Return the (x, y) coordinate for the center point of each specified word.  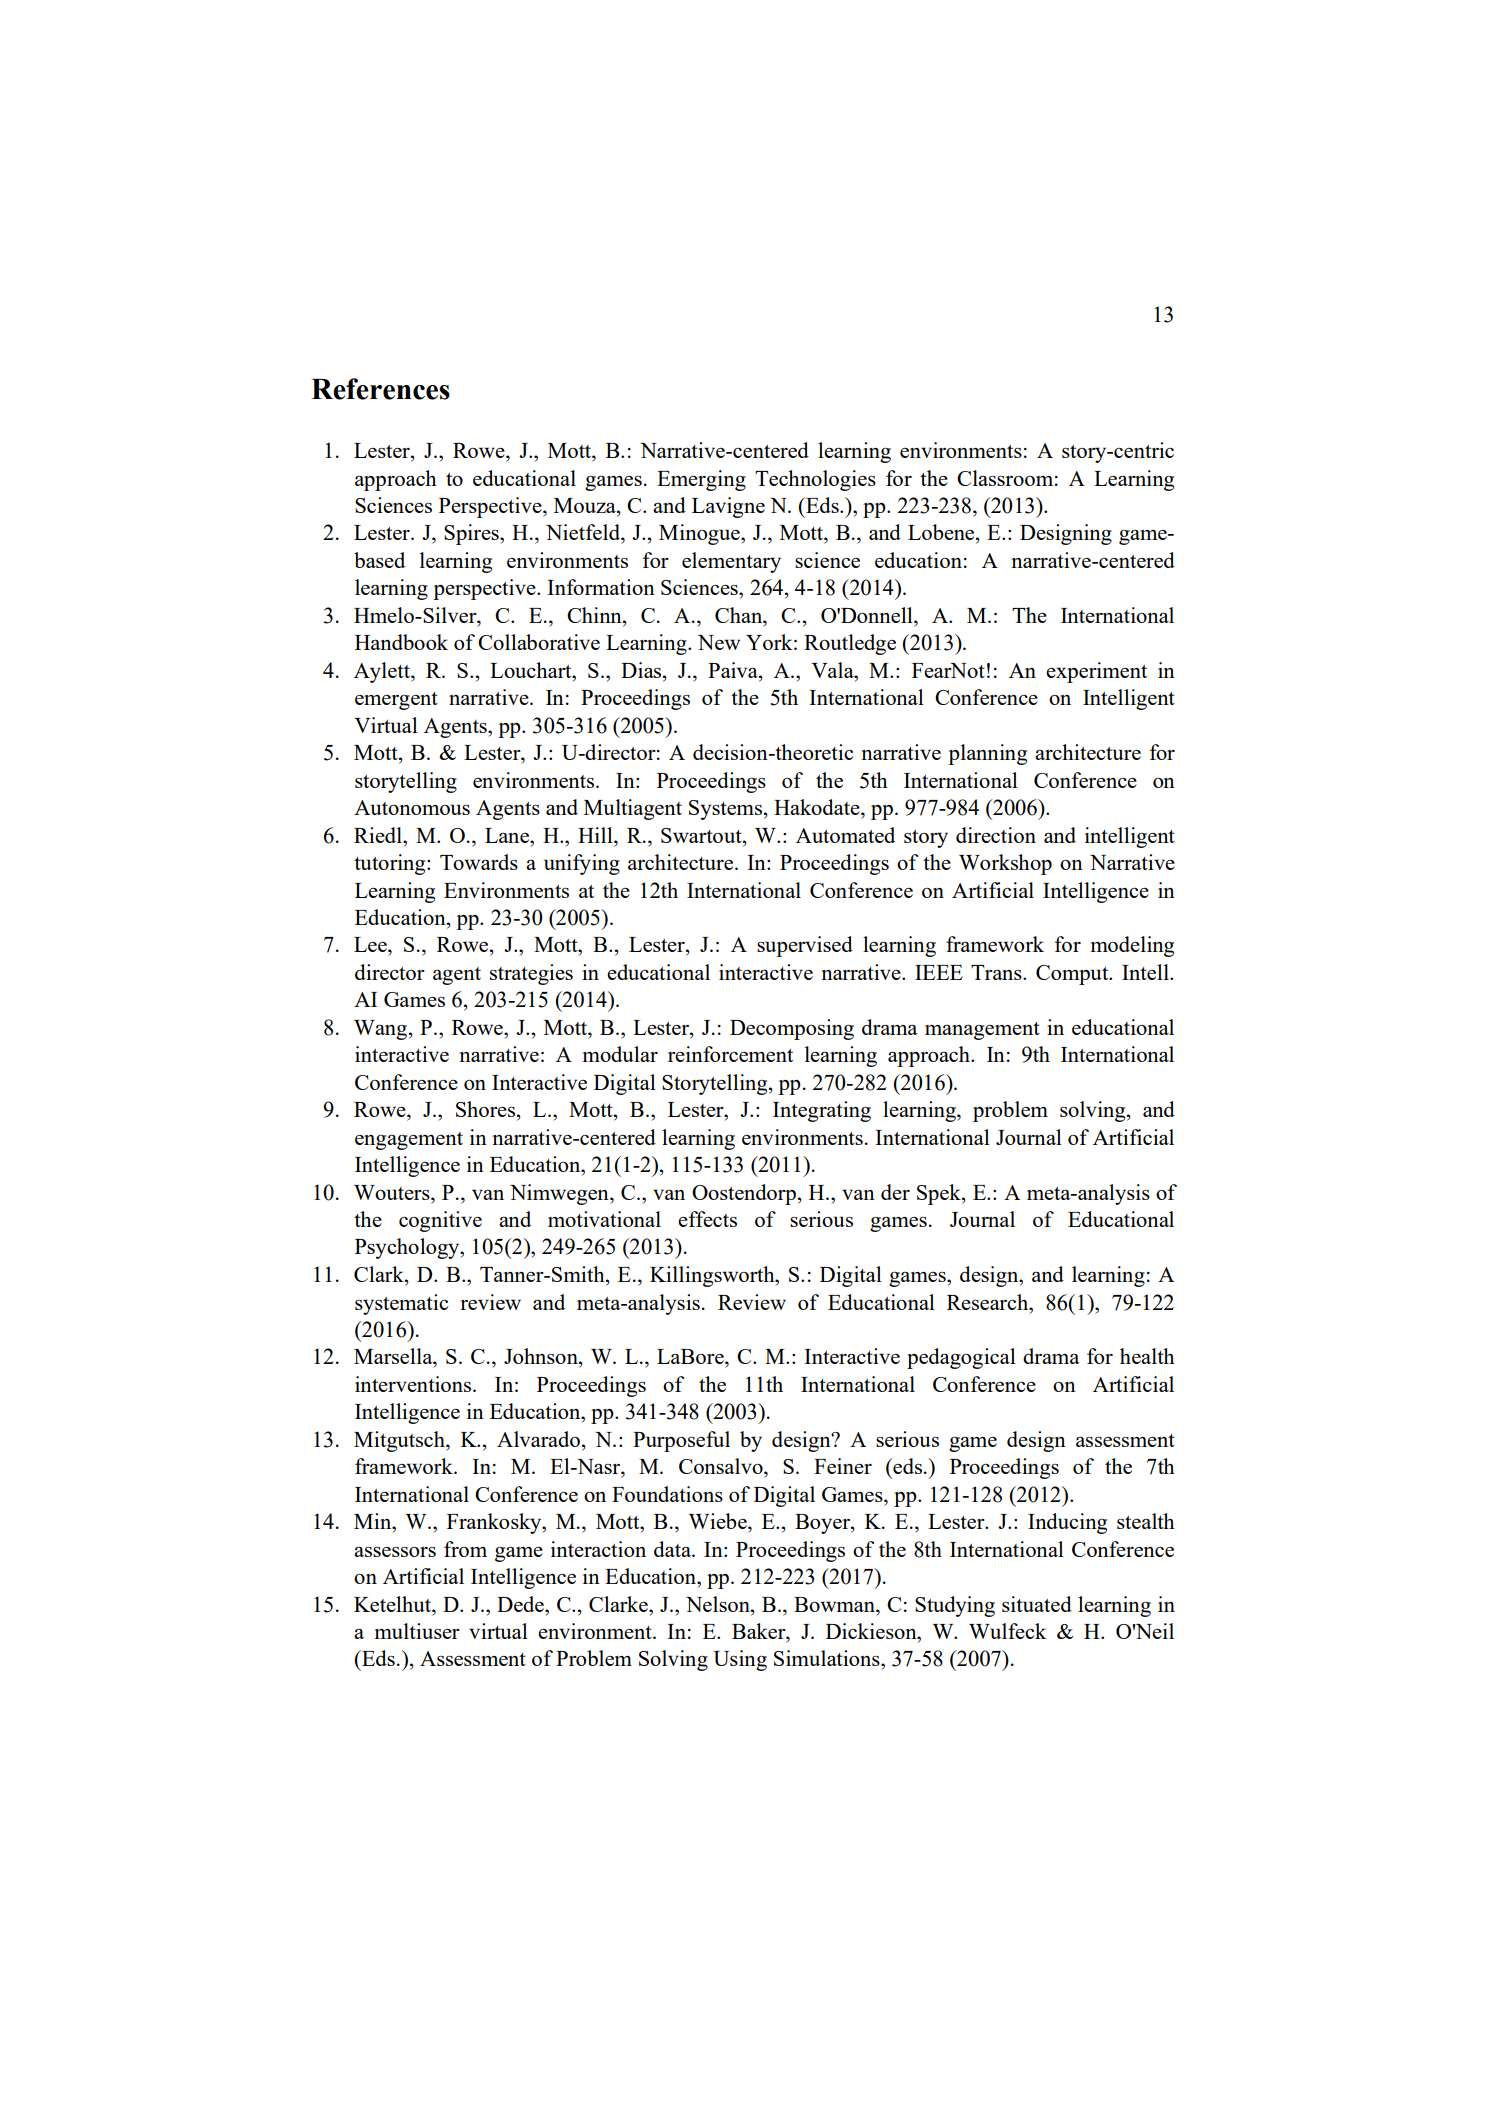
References (380, 389)
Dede (521, 1604)
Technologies (815, 480)
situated (1037, 1604)
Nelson (719, 1604)
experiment (1096, 672)
